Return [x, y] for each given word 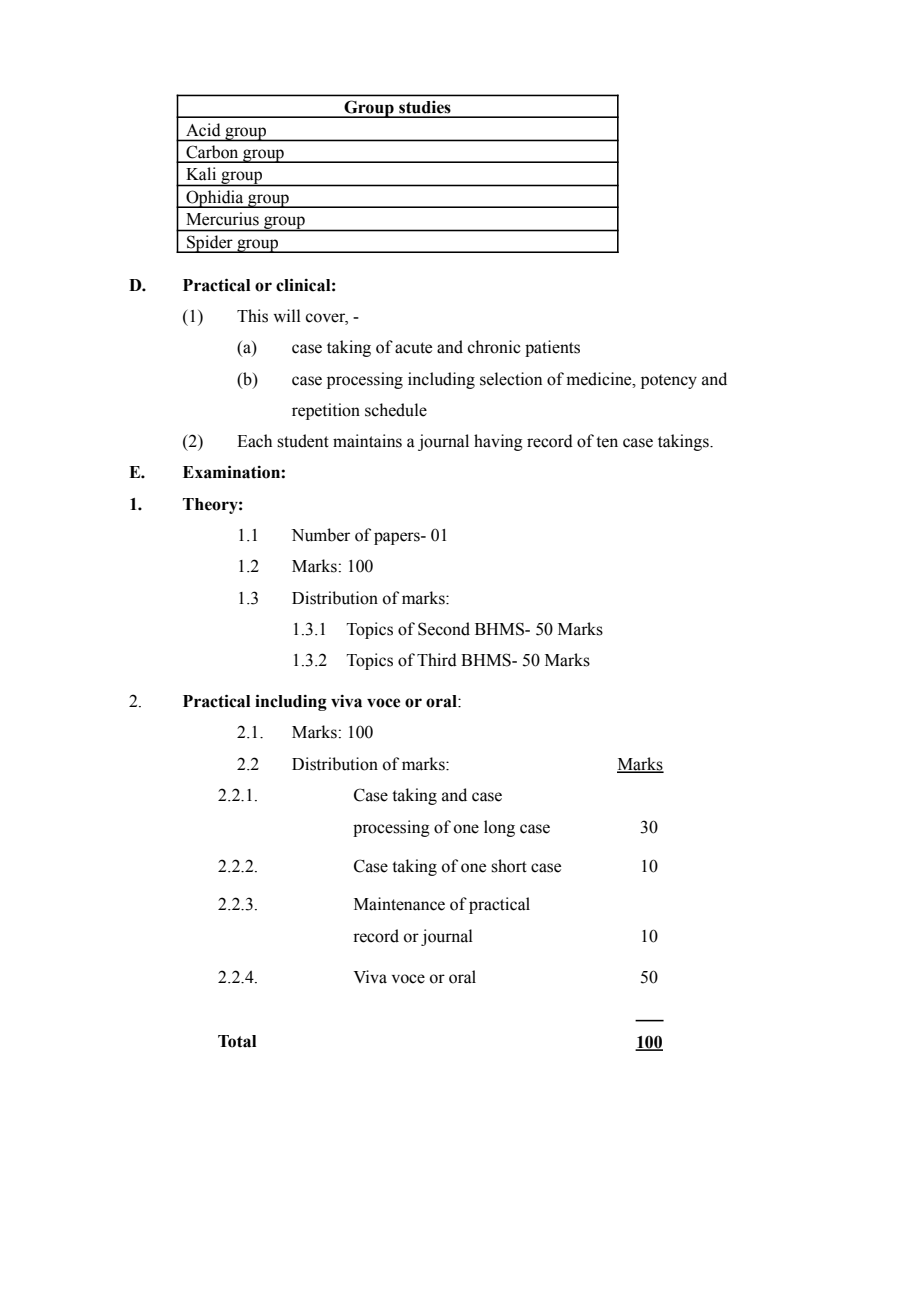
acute [413, 348]
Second [444, 629]
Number [320, 535]
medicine [600, 379]
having [498, 442]
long [499, 828]
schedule [396, 410]
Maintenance [399, 904]
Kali [201, 174]
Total [237, 1041]
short [509, 866]
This [252, 316]
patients [552, 348]
